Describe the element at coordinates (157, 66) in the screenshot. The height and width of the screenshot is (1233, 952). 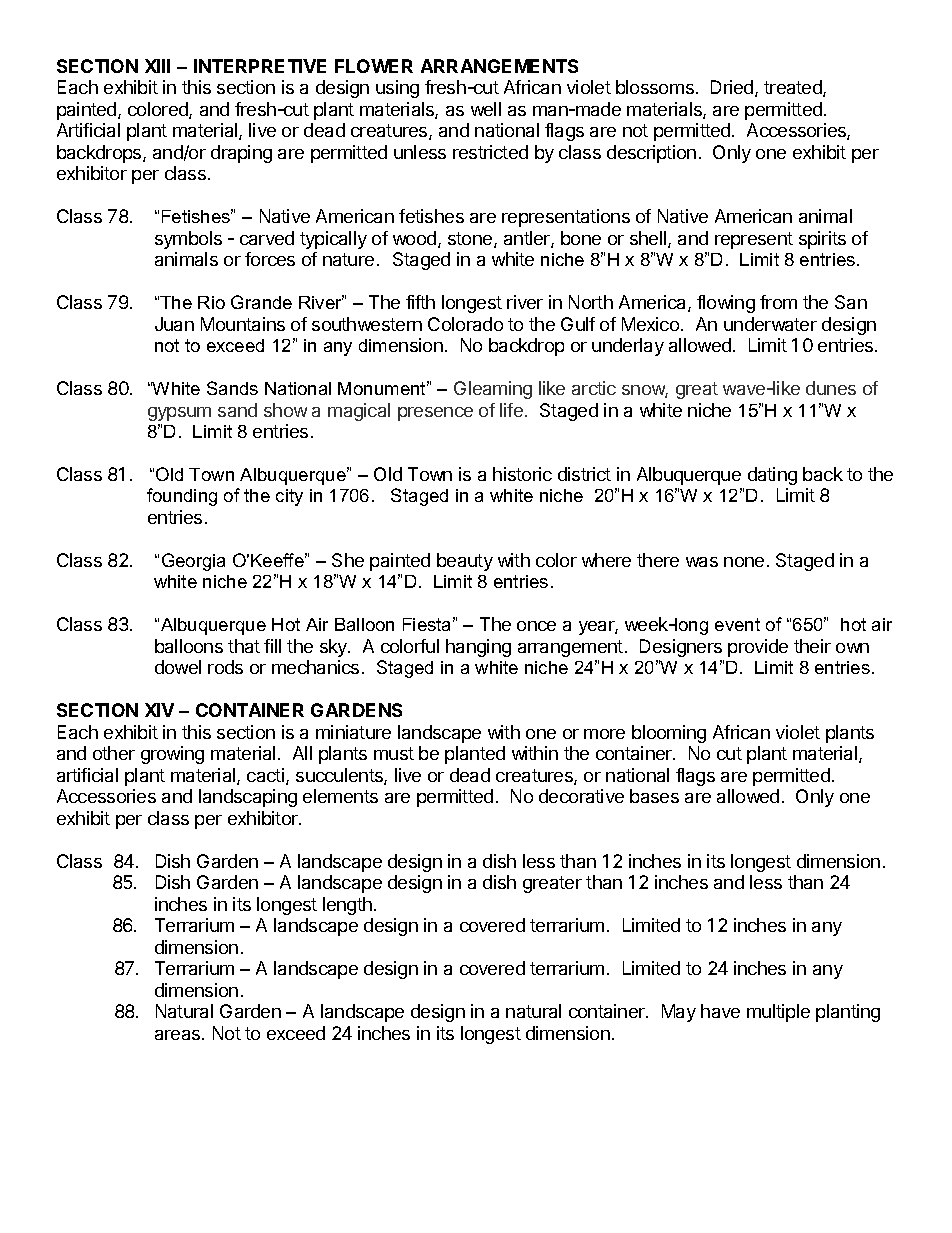
I see `XIII` at that location.
